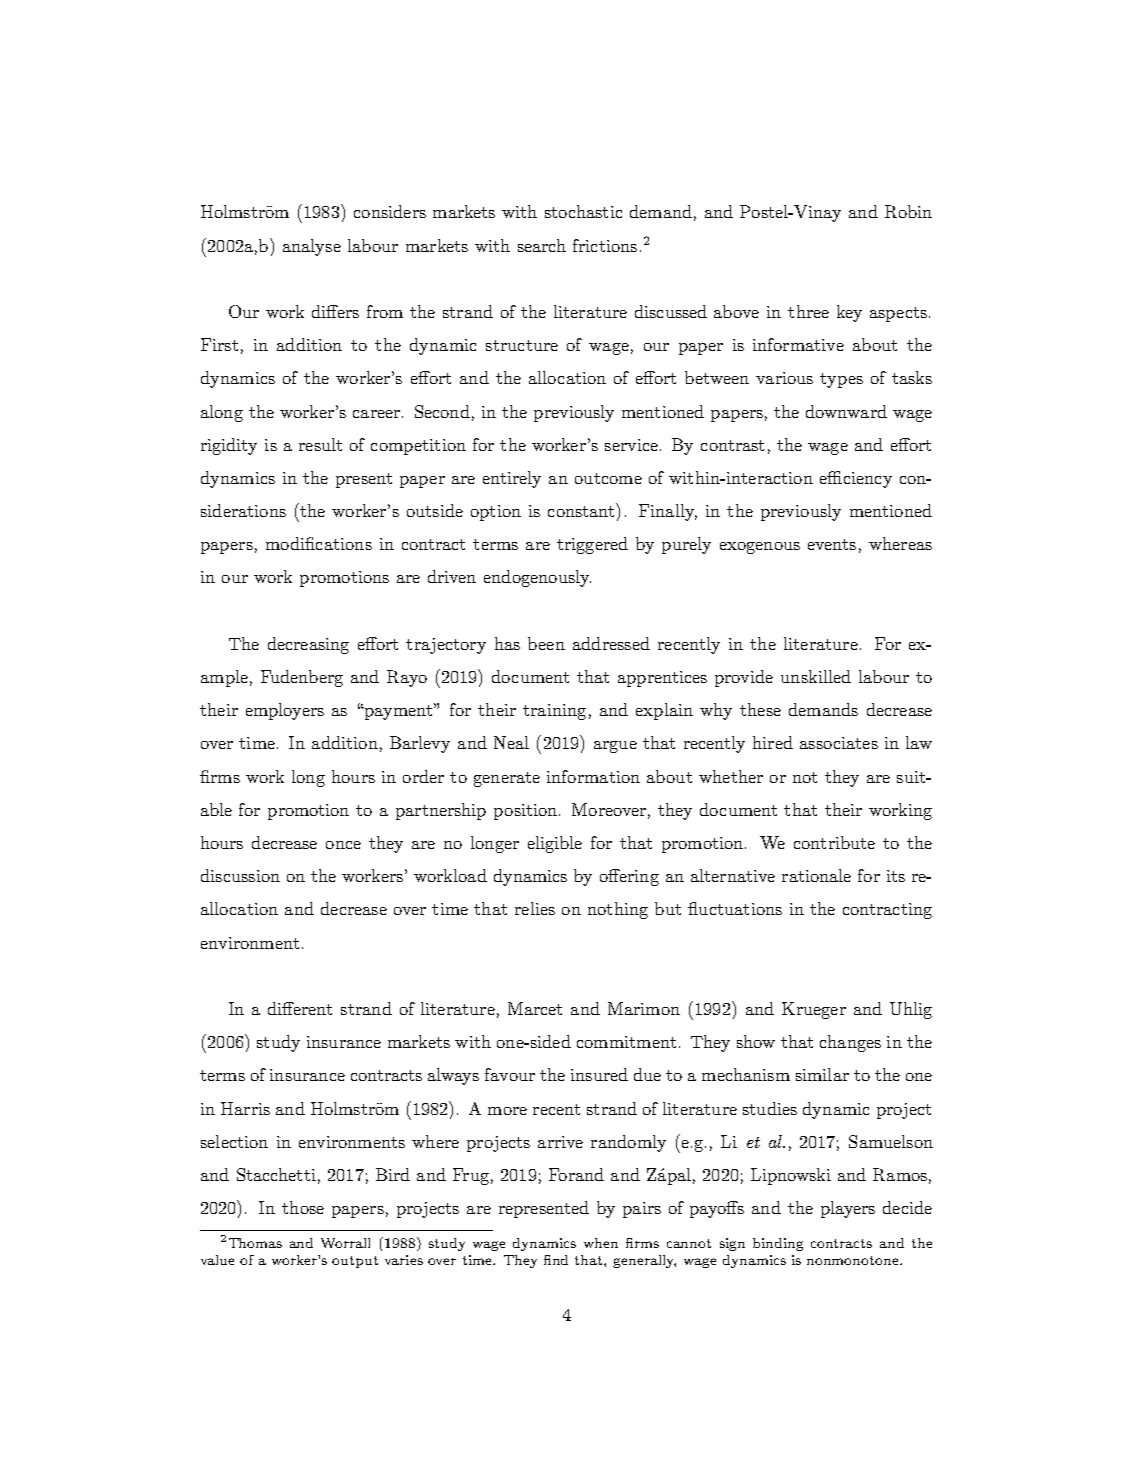 This page has width=1133, height=1466. Describe the element at coordinates (319, 543) in the page. I see `modifications` at that location.
